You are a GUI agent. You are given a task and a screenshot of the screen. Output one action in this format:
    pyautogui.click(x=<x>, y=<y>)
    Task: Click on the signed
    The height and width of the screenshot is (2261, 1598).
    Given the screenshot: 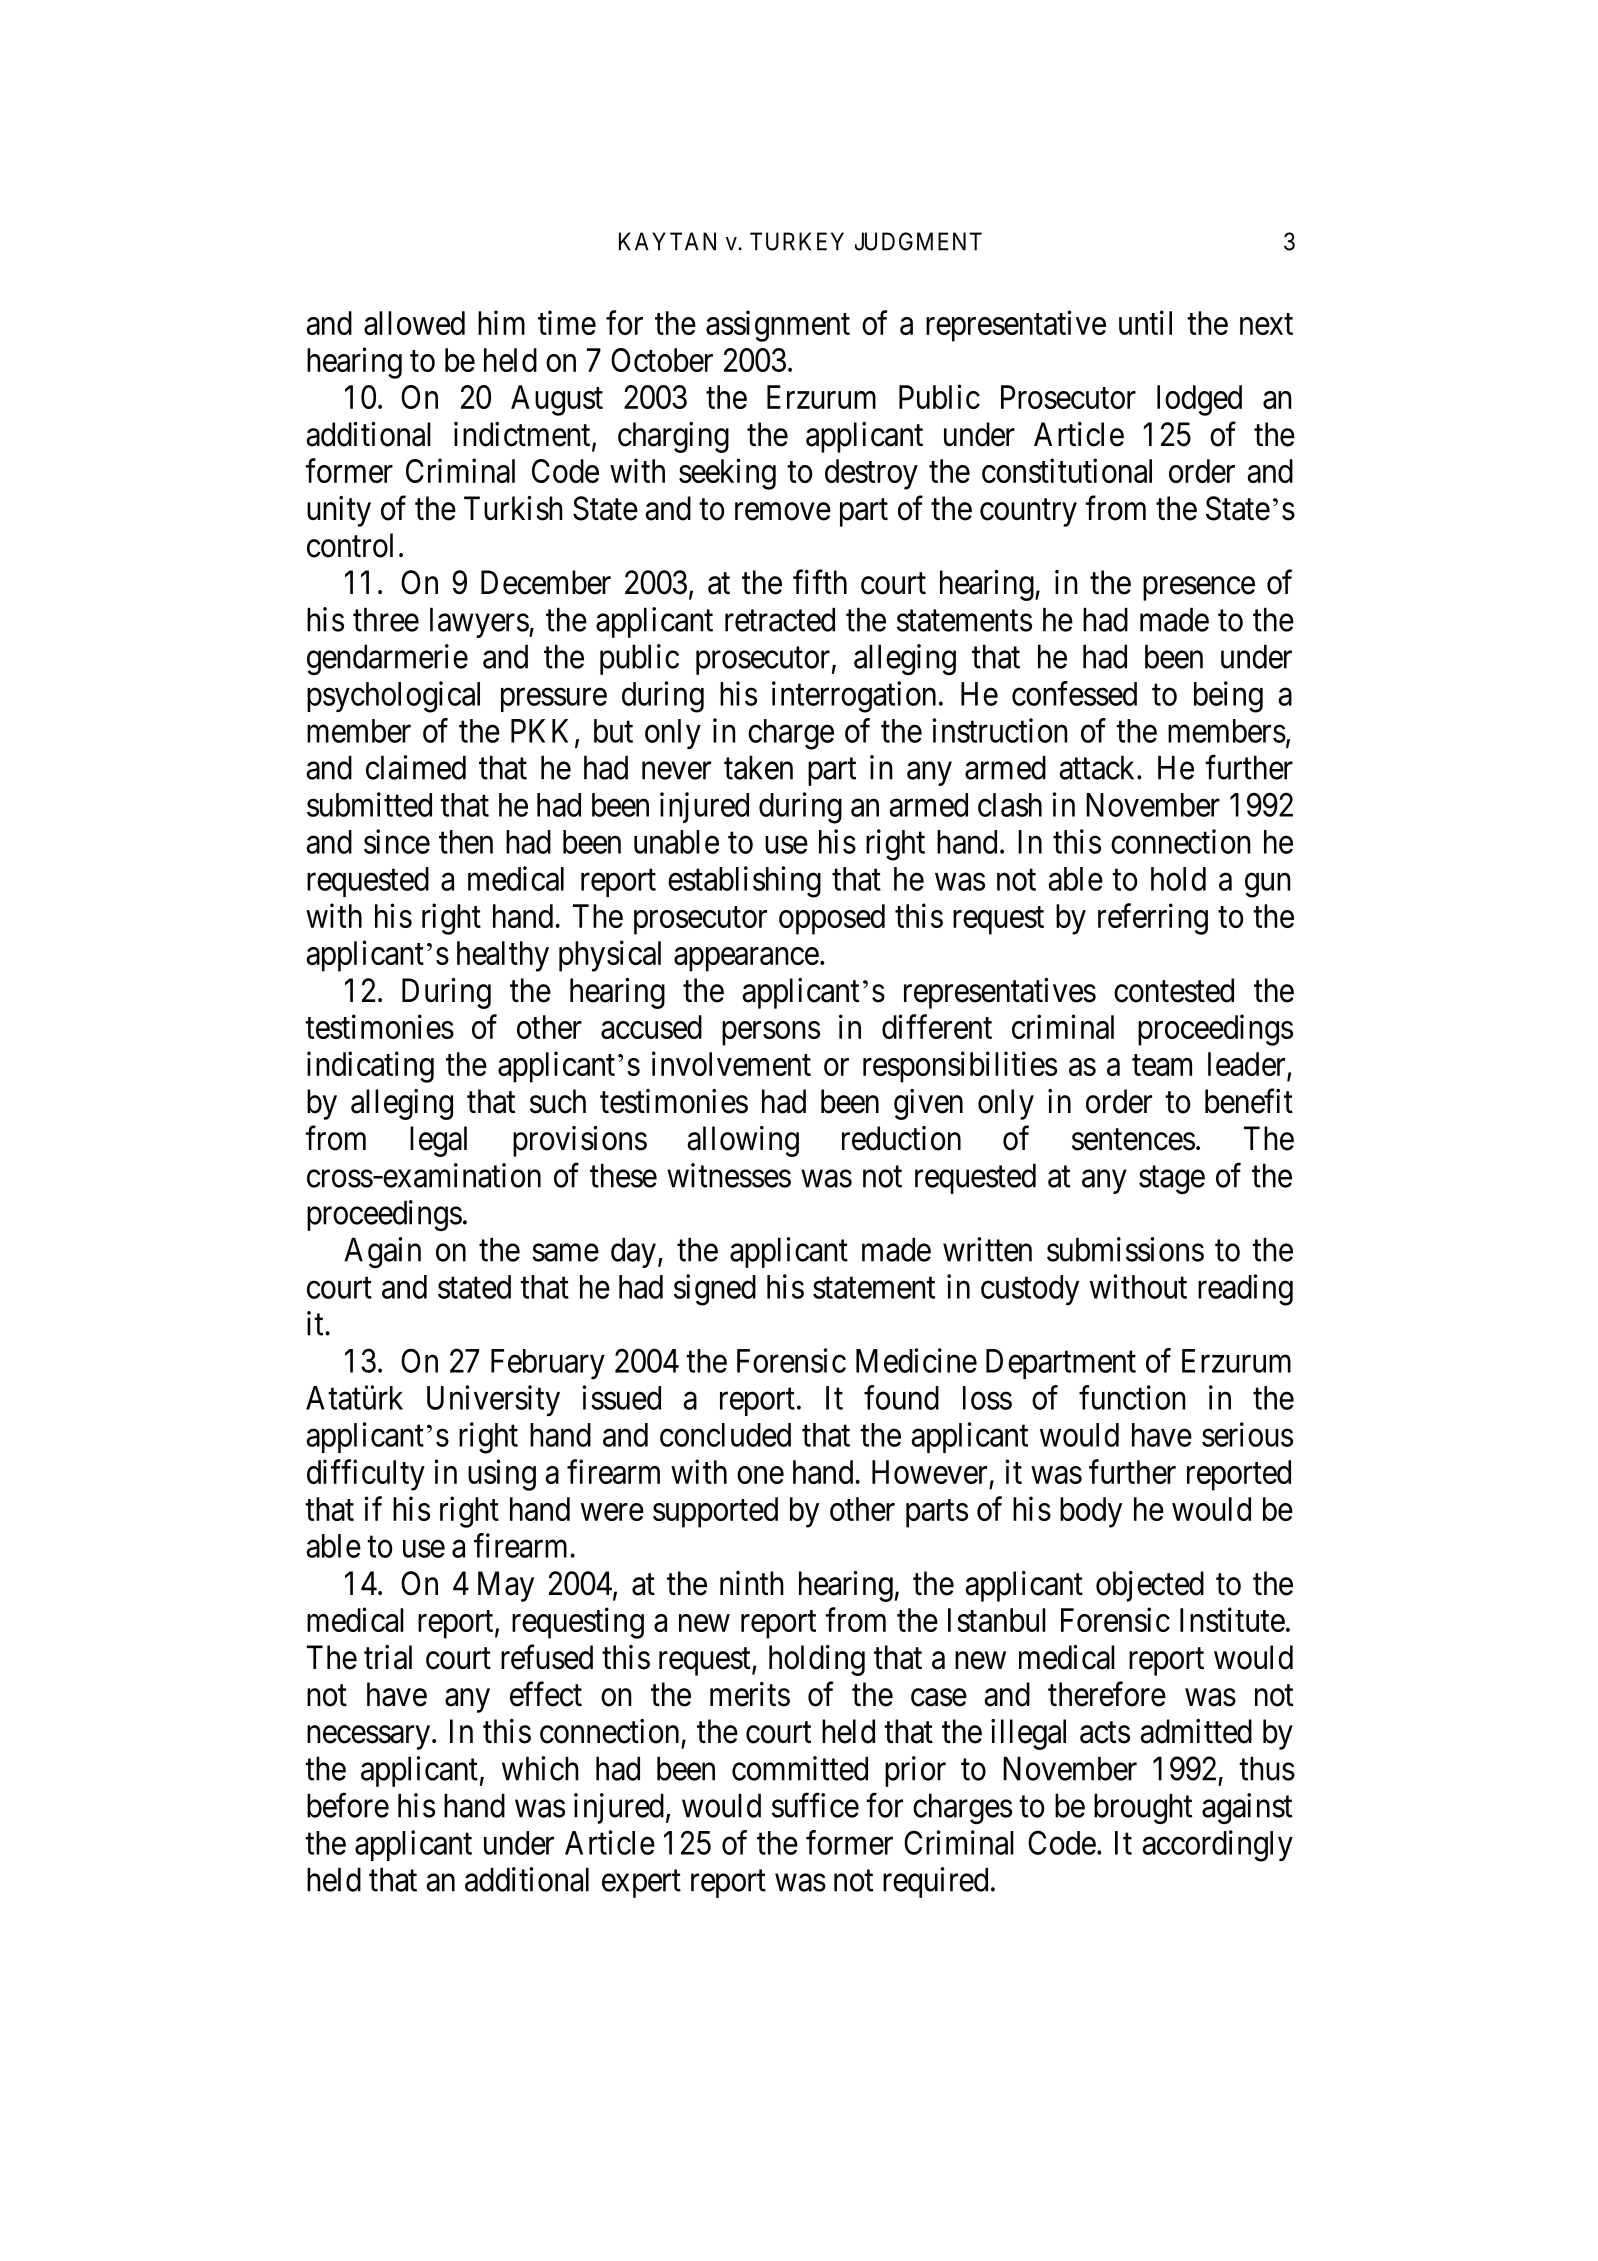 What is the action you would take?
    pyautogui.click(x=715, y=1290)
